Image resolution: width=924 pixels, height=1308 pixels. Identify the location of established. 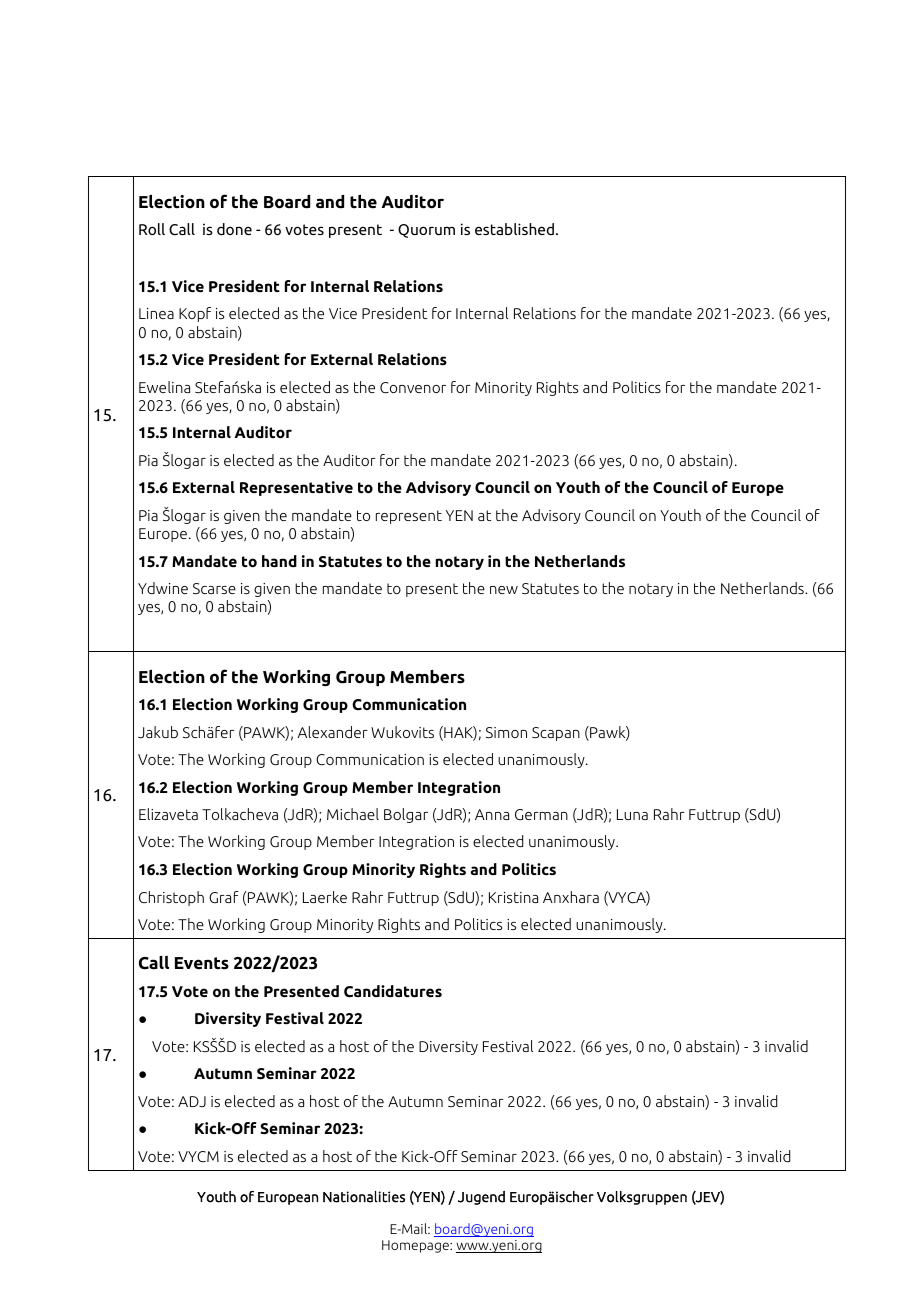
(514, 229).
